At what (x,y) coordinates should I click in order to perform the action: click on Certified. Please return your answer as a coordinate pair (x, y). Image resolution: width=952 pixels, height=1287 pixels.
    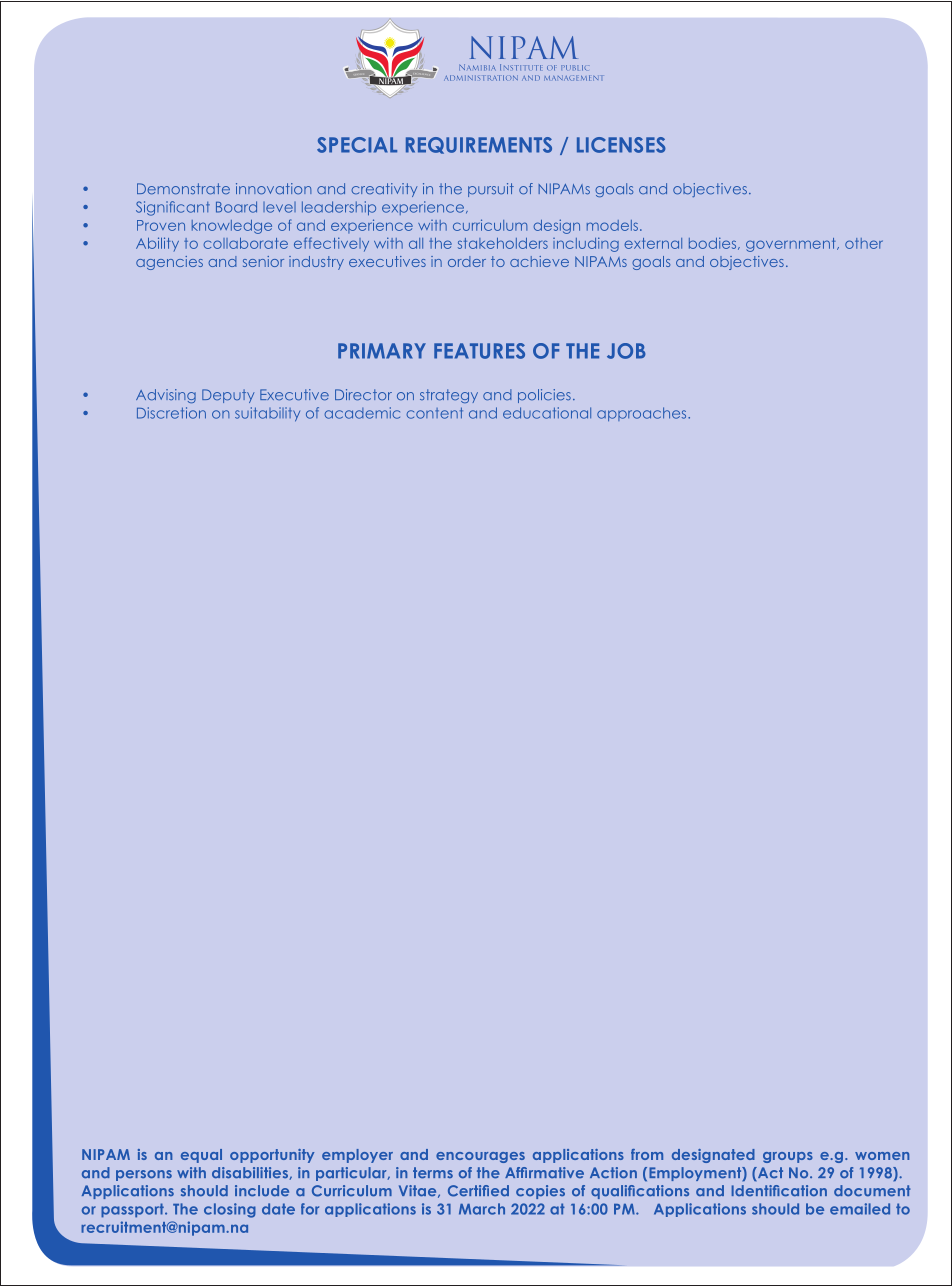
    Looking at the image, I should click on (478, 1191).
